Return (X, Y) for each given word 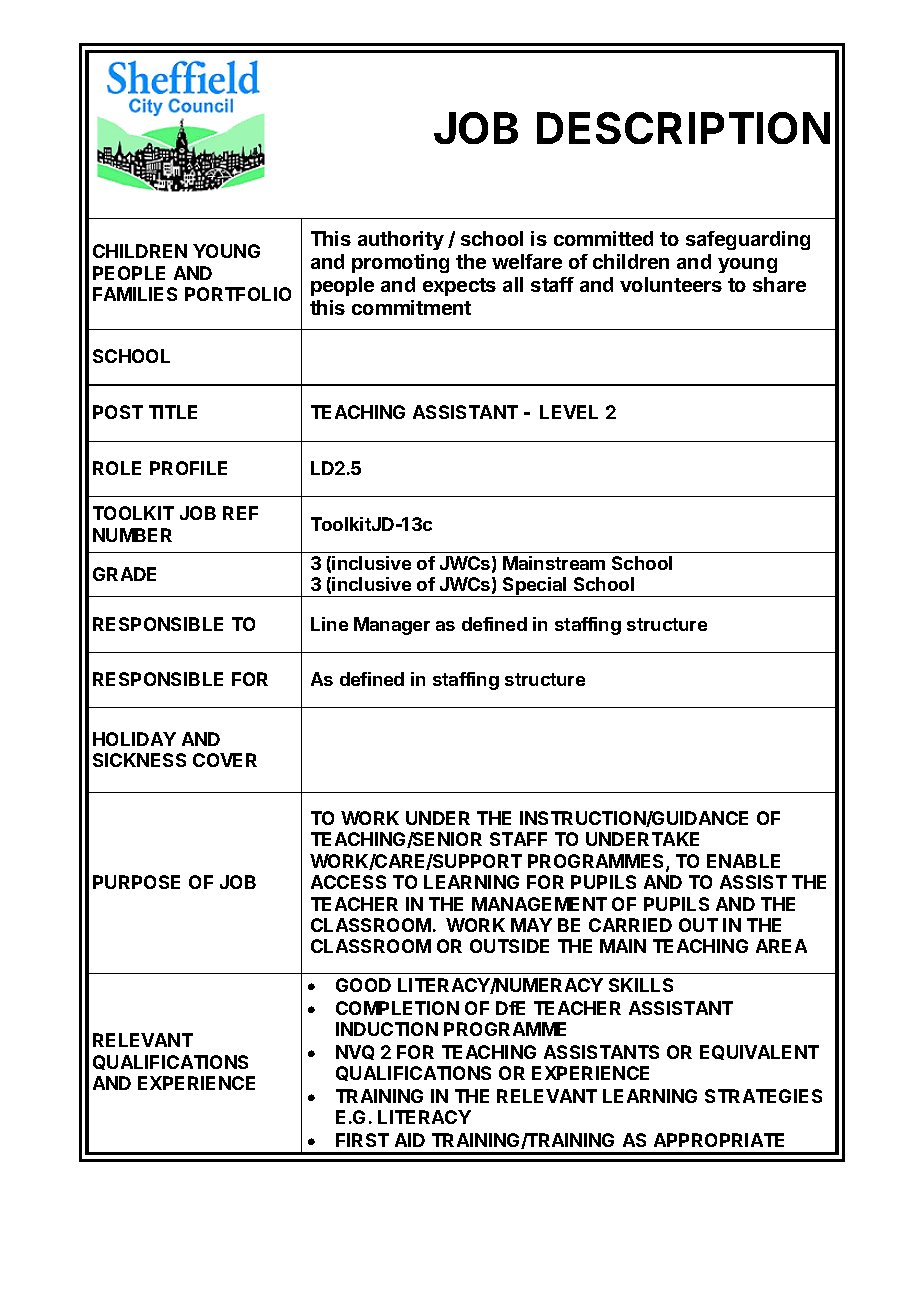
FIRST (362, 1140)
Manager (392, 626)
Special (535, 587)
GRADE (124, 574)
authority (401, 240)
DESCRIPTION (683, 128)
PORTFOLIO (238, 294)
